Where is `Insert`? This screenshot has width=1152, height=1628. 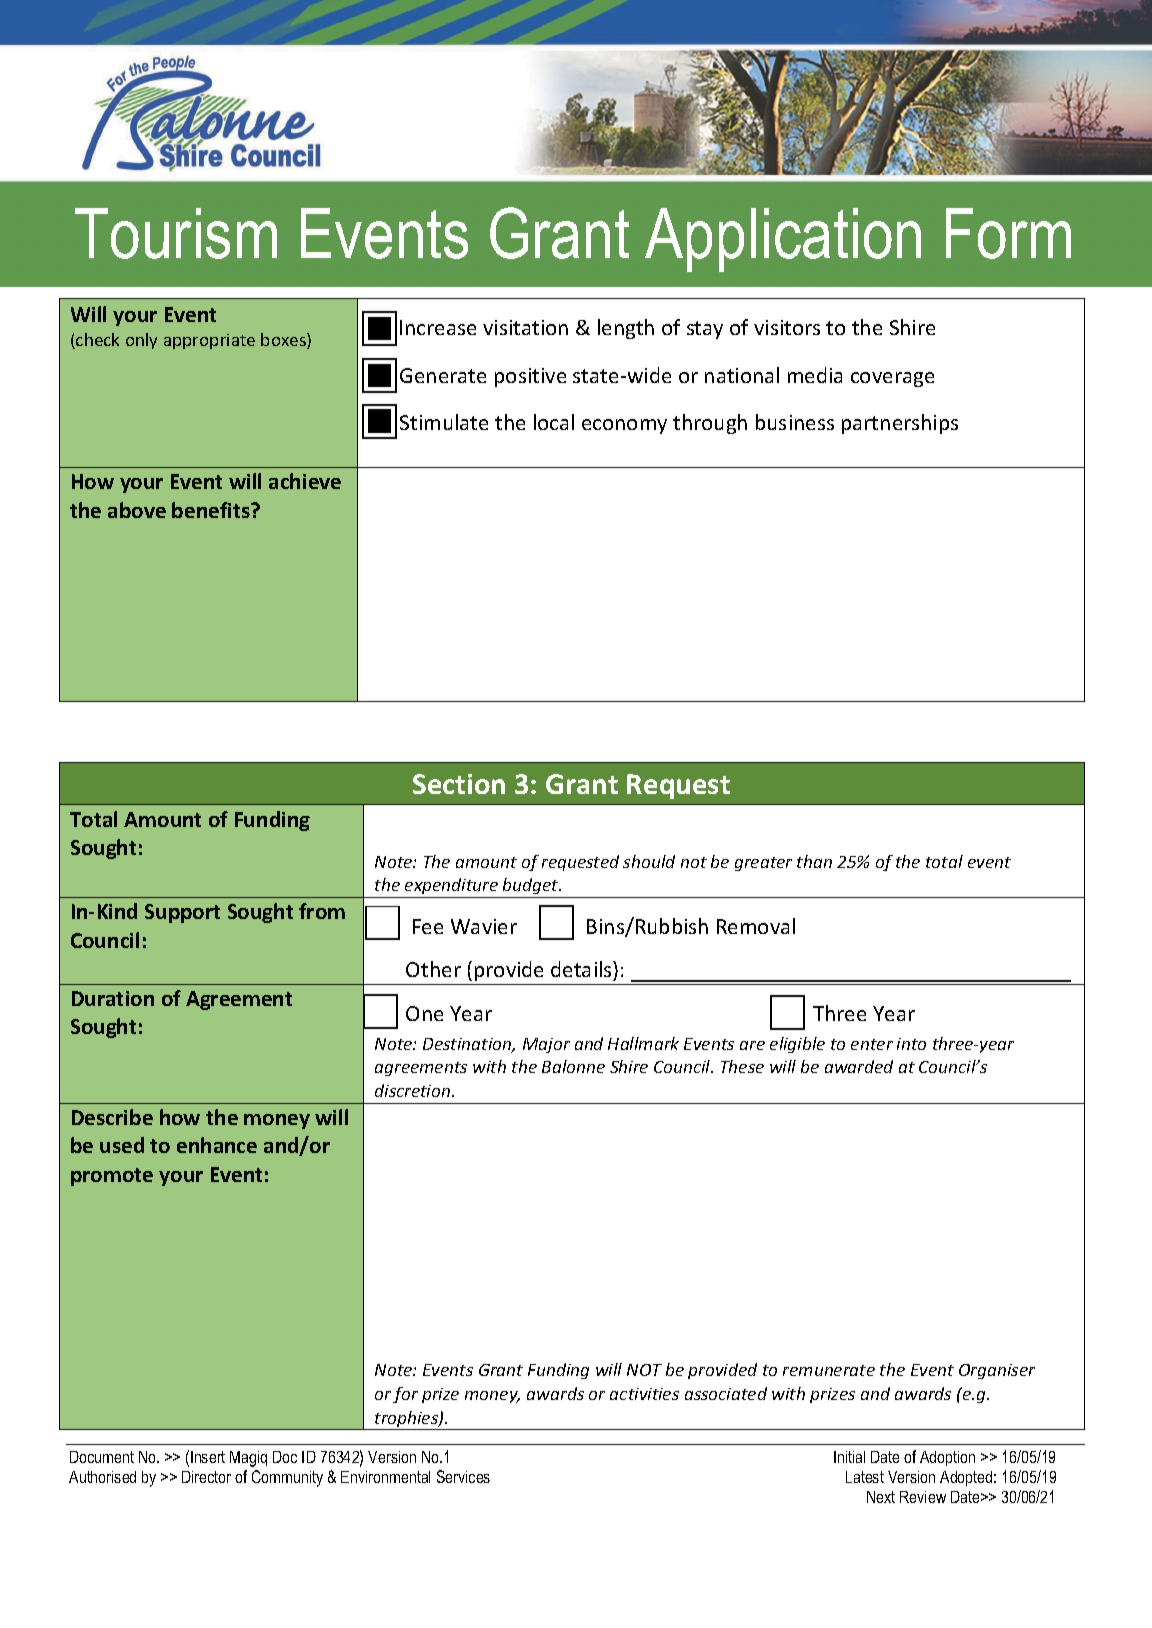
Insert is located at coordinates (208, 1457).
